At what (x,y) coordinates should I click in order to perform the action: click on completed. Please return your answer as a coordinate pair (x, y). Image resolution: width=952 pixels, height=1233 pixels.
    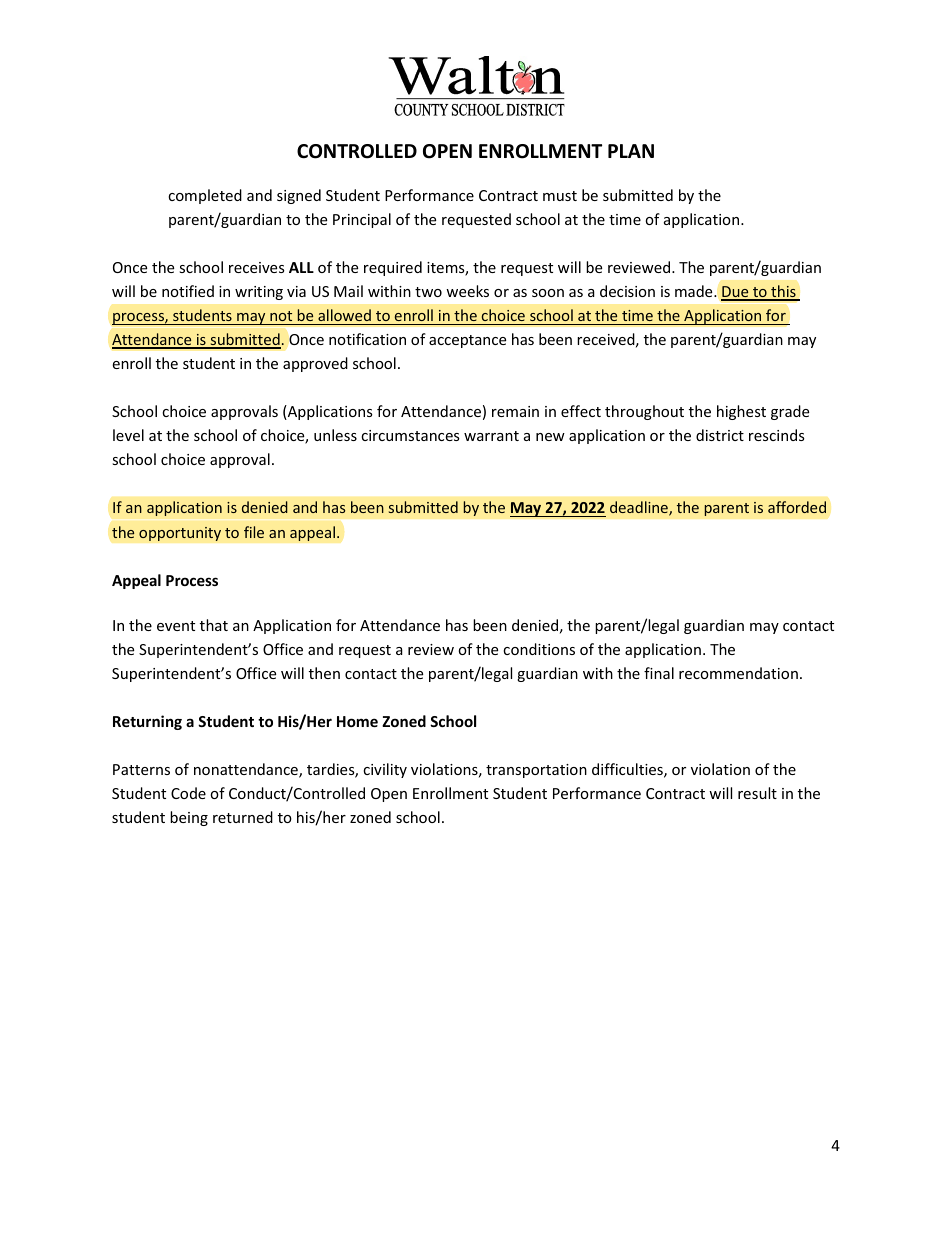
    Looking at the image, I should click on (205, 196).
